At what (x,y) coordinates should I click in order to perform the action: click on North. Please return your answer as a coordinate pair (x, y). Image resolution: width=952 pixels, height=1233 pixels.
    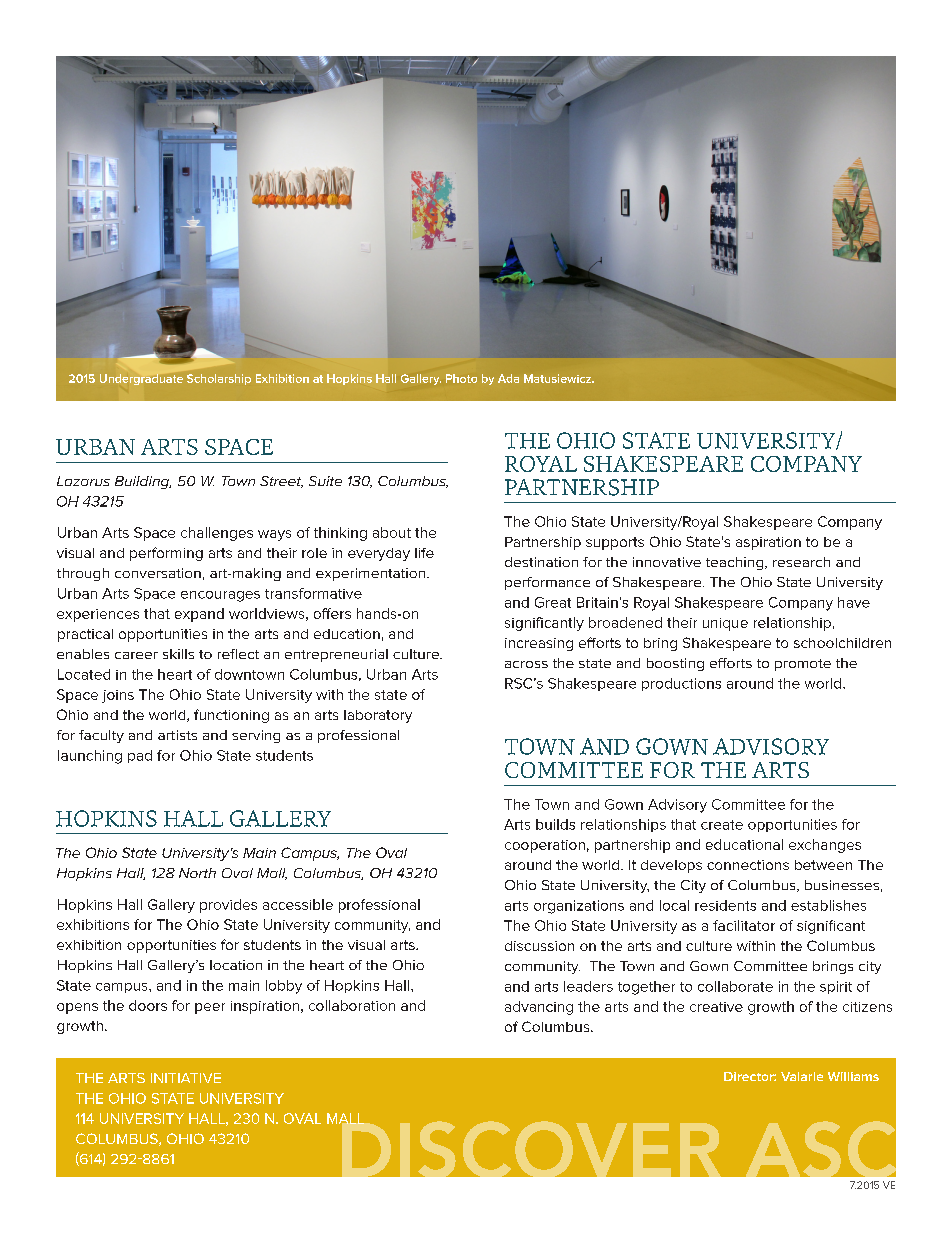
    Looking at the image, I should click on (197, 873).
